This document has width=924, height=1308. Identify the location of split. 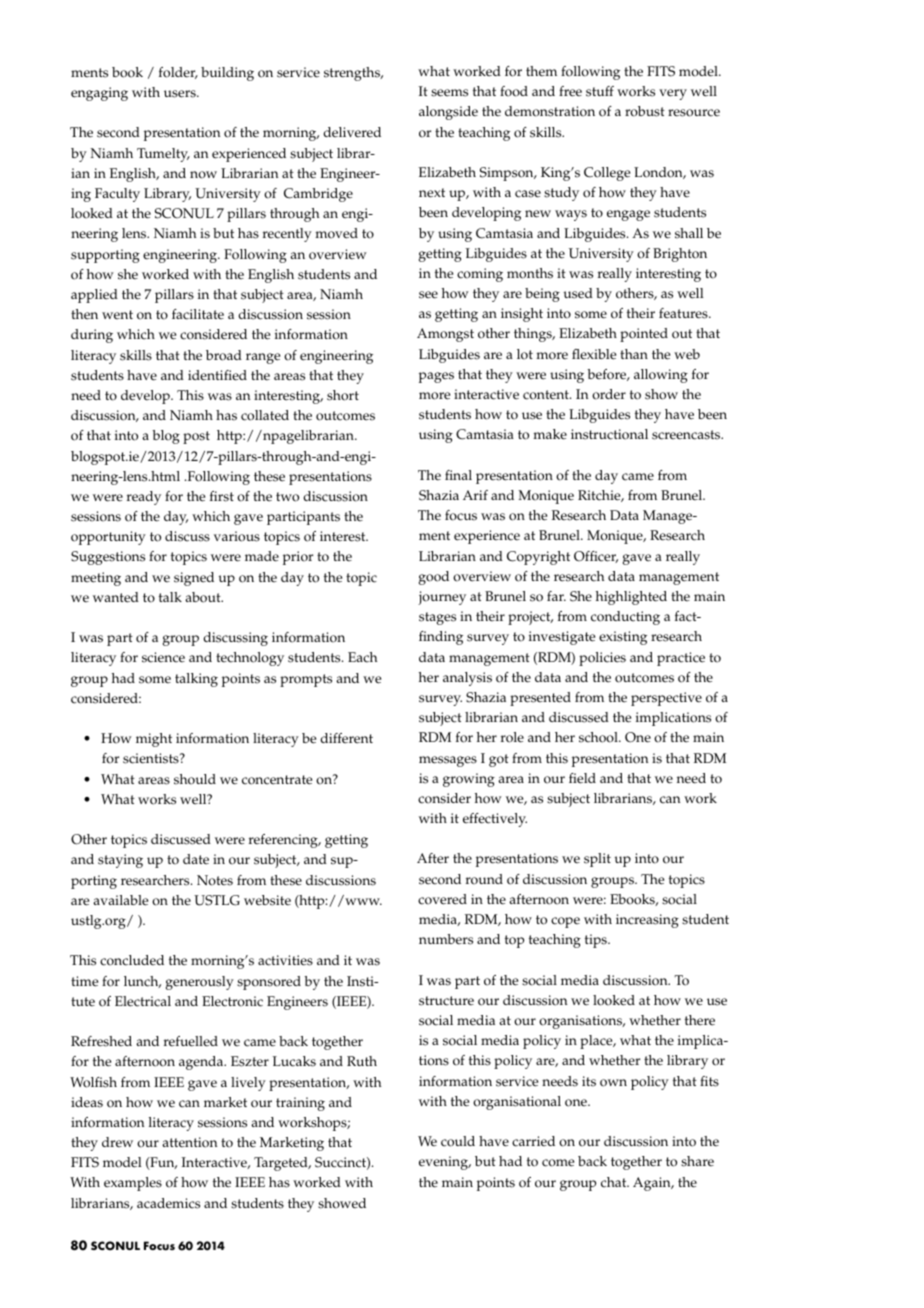
(597, 860).
